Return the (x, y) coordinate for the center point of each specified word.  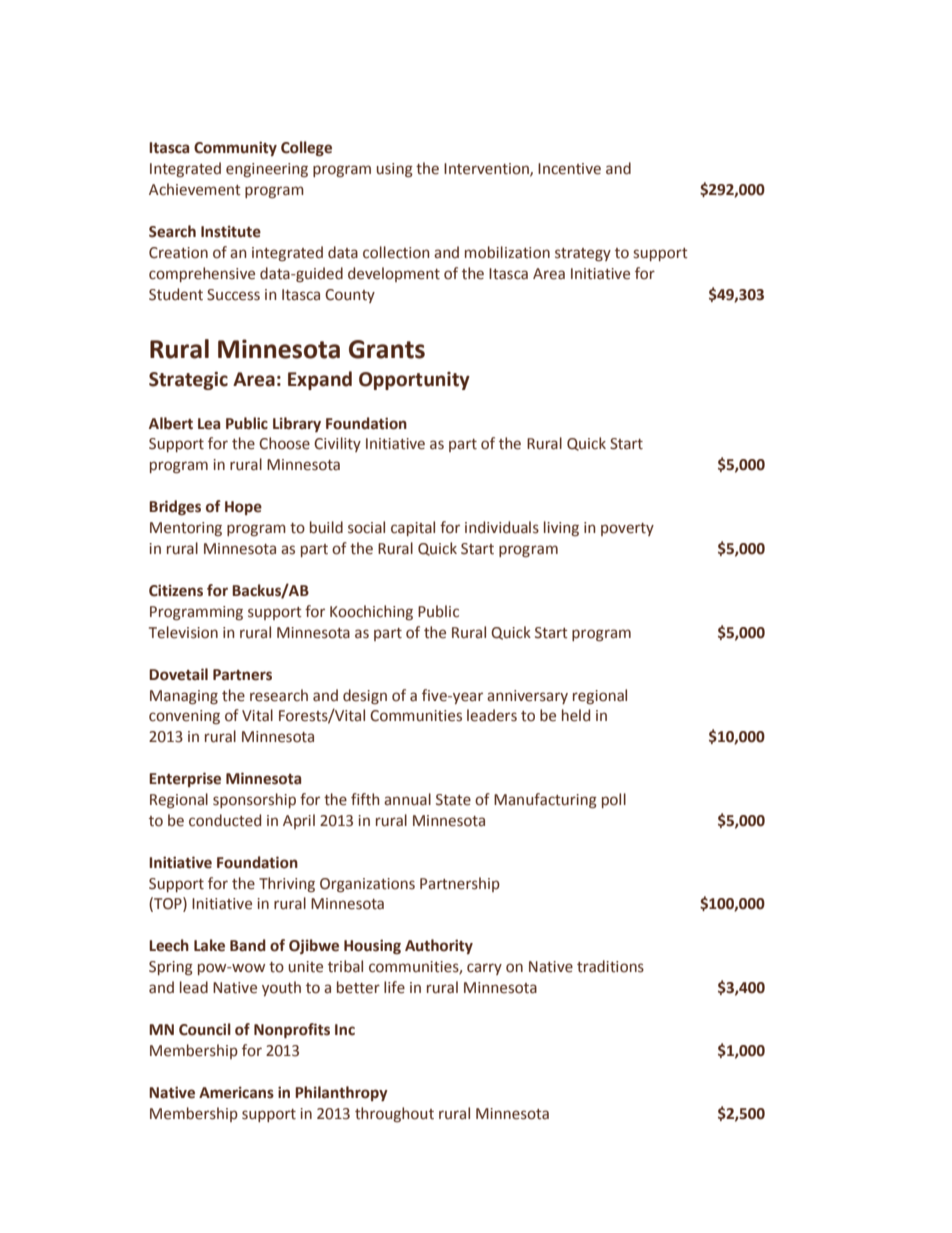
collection (396, 252)
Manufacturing (545, 801)
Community (235, 148)
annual (407, 799)
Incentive (569, 169)
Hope (243, 508)
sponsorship (254, 800)
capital (413, 528)
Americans (236, 1092)
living (561, 528)
